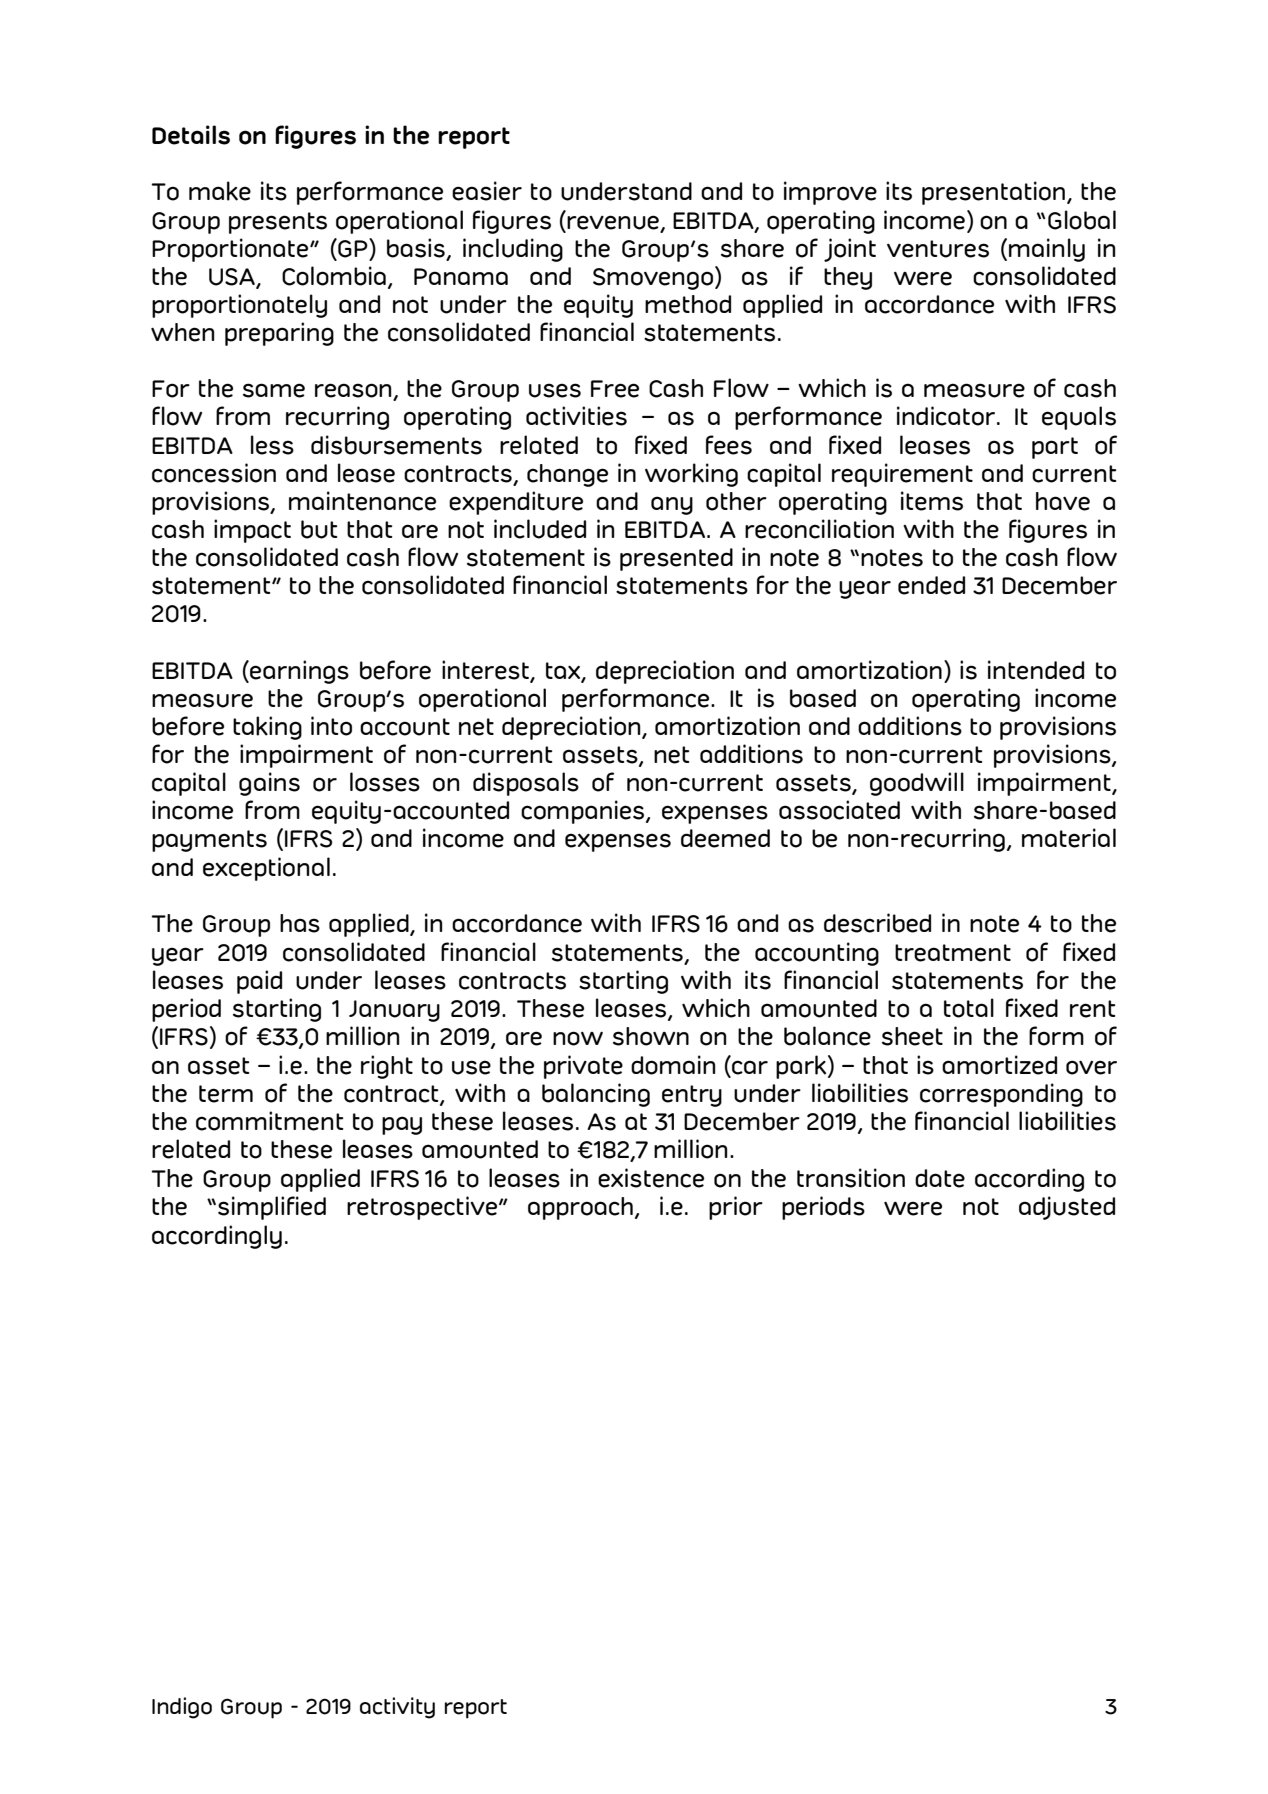  I want to click on domain, so click(673, 1065).
